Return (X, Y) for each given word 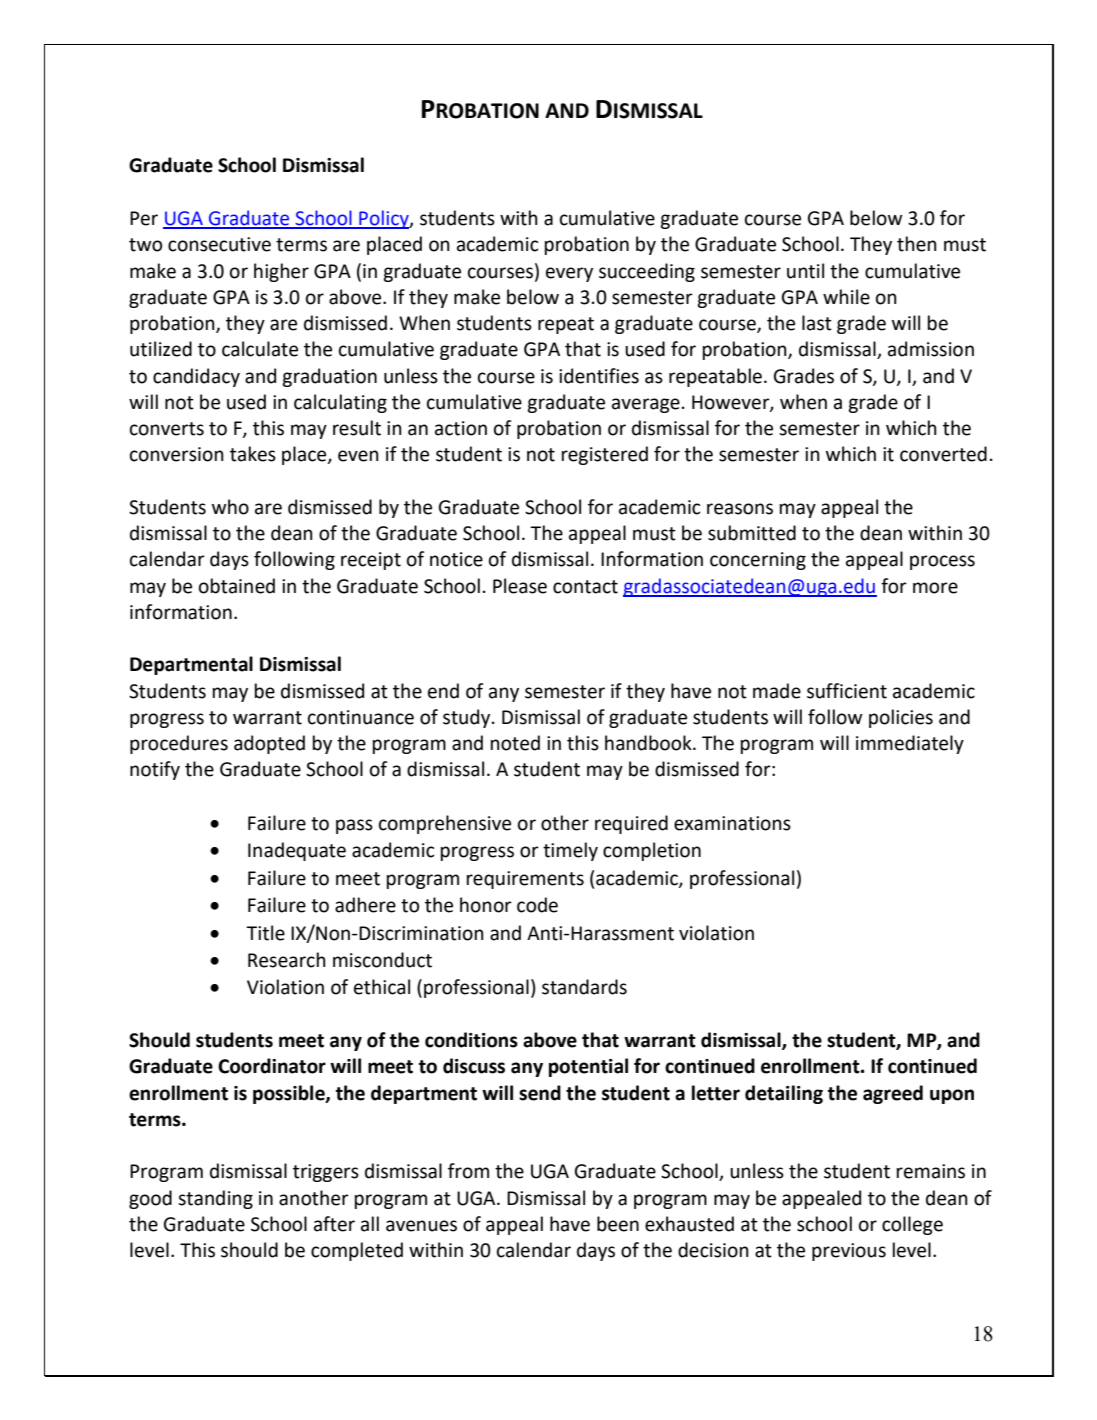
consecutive (219, 244)
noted (515, 743)
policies (901, 718)
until (805, 271)
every (569, 274)
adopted (269, 744)
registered (605, 455)
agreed (893, 1094)
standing (215, 1199)
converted (943, 454)
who (230, 507)
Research (287, 960)
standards (584, 987)
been (618, 1224)
